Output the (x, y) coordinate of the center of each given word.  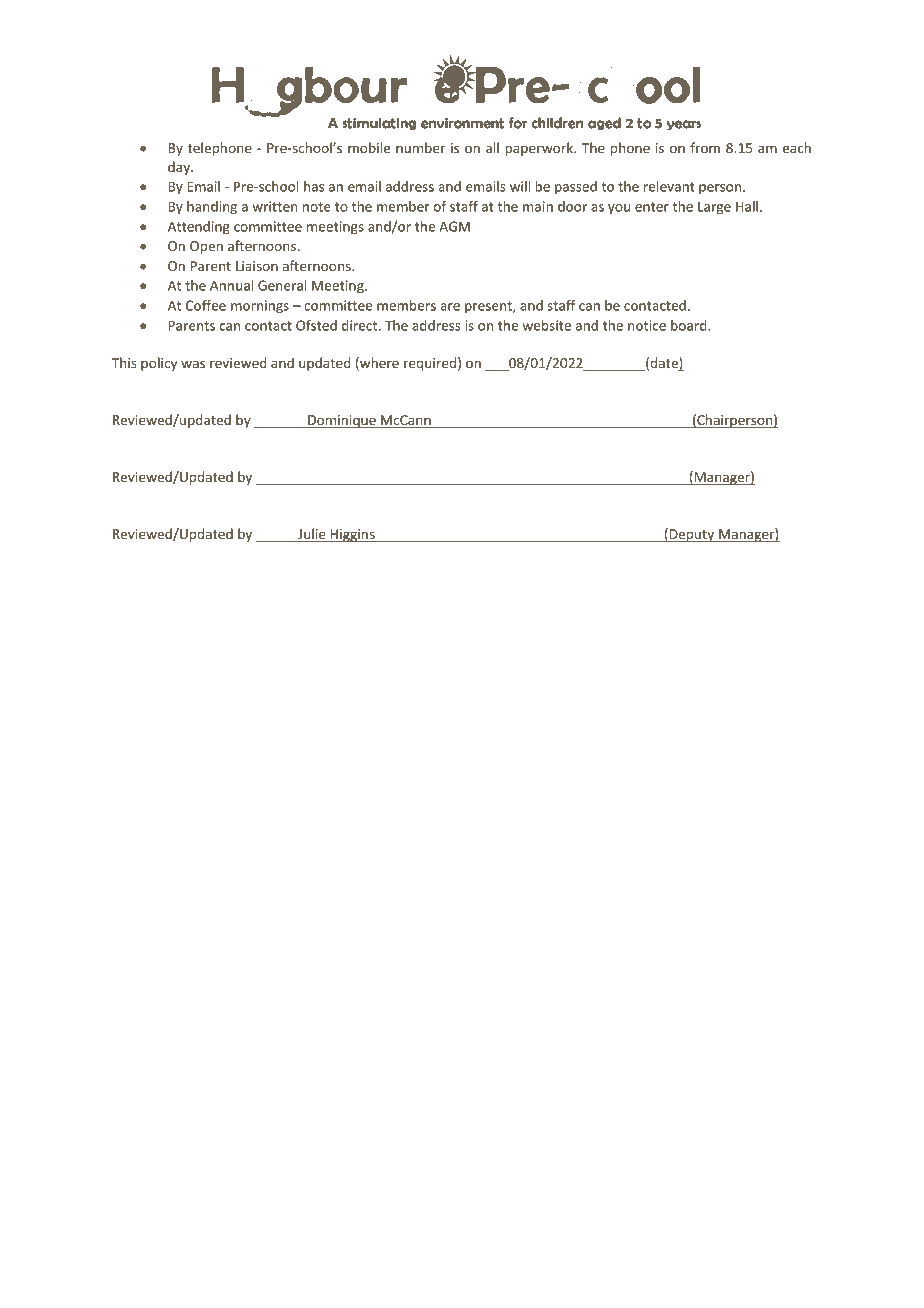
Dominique (342, 421)
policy (159, 364)
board (690, 325)
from (705, 147)
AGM (454, 226)
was (193, 364)
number (420, 147)
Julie (312, 535)
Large (714, 208)
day (180, 168)
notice (647, 325)
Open (206, 247)
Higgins (352, 535)
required (430, 364)
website (546, 325)
